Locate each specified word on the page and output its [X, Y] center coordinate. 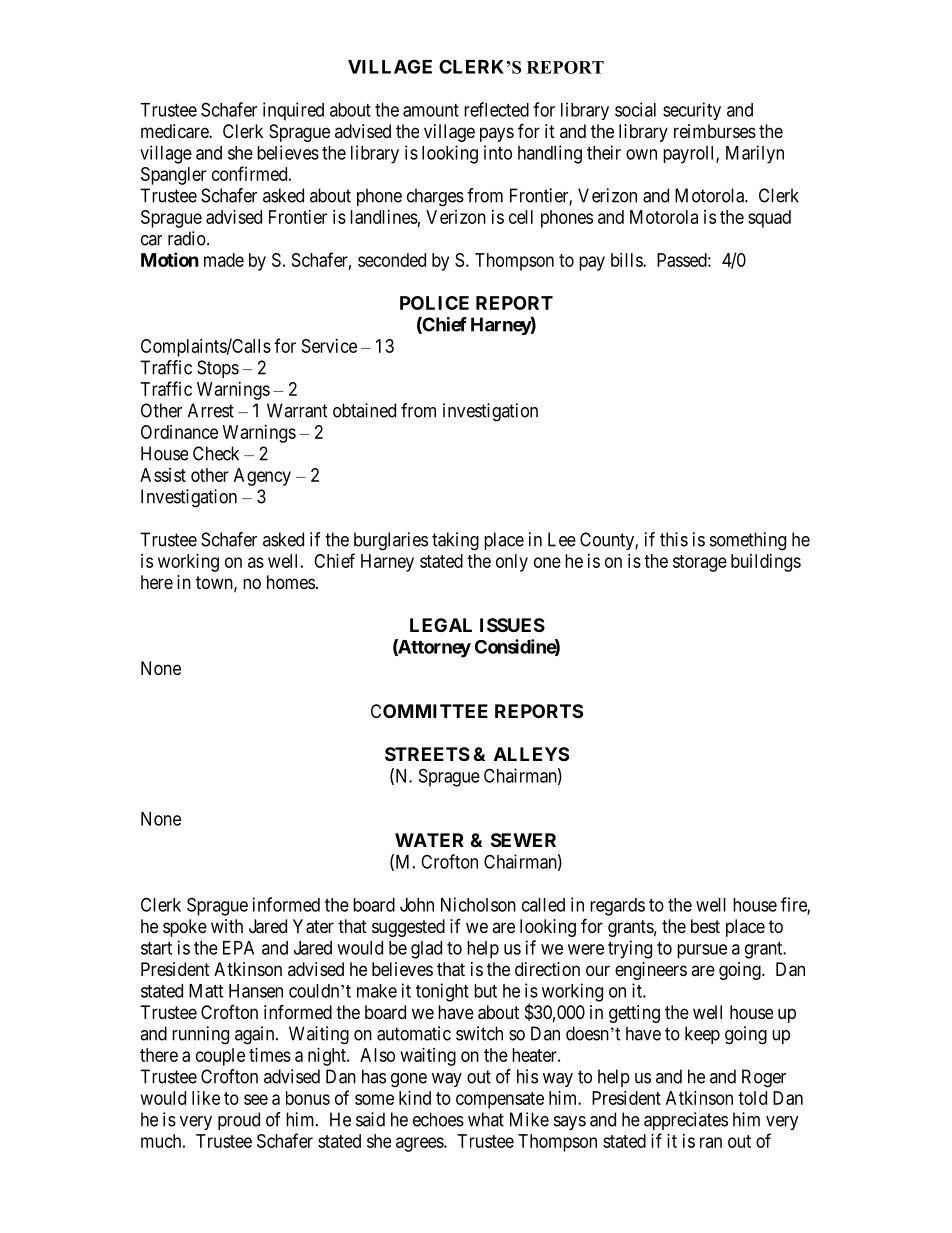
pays [497, 134]
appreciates [686, 1121]
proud [239, 1121]
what [486, 1119]
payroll [690, 155]
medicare [175, 131]
